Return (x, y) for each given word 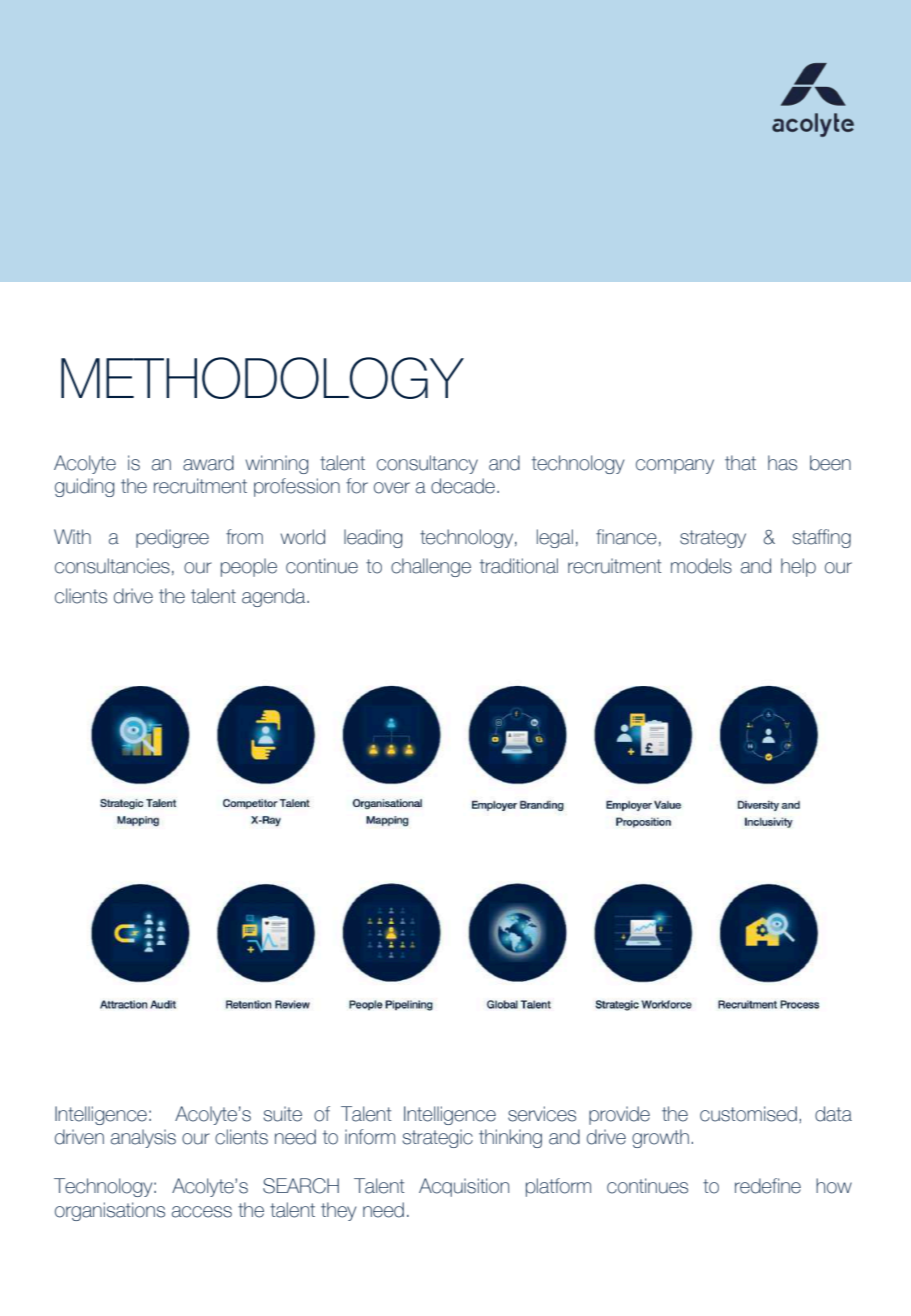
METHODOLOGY (262, 378)
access (202, 1212)
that (740, 463)
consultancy (427, 464)
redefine (768, 1186)
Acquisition (464, 1187)
